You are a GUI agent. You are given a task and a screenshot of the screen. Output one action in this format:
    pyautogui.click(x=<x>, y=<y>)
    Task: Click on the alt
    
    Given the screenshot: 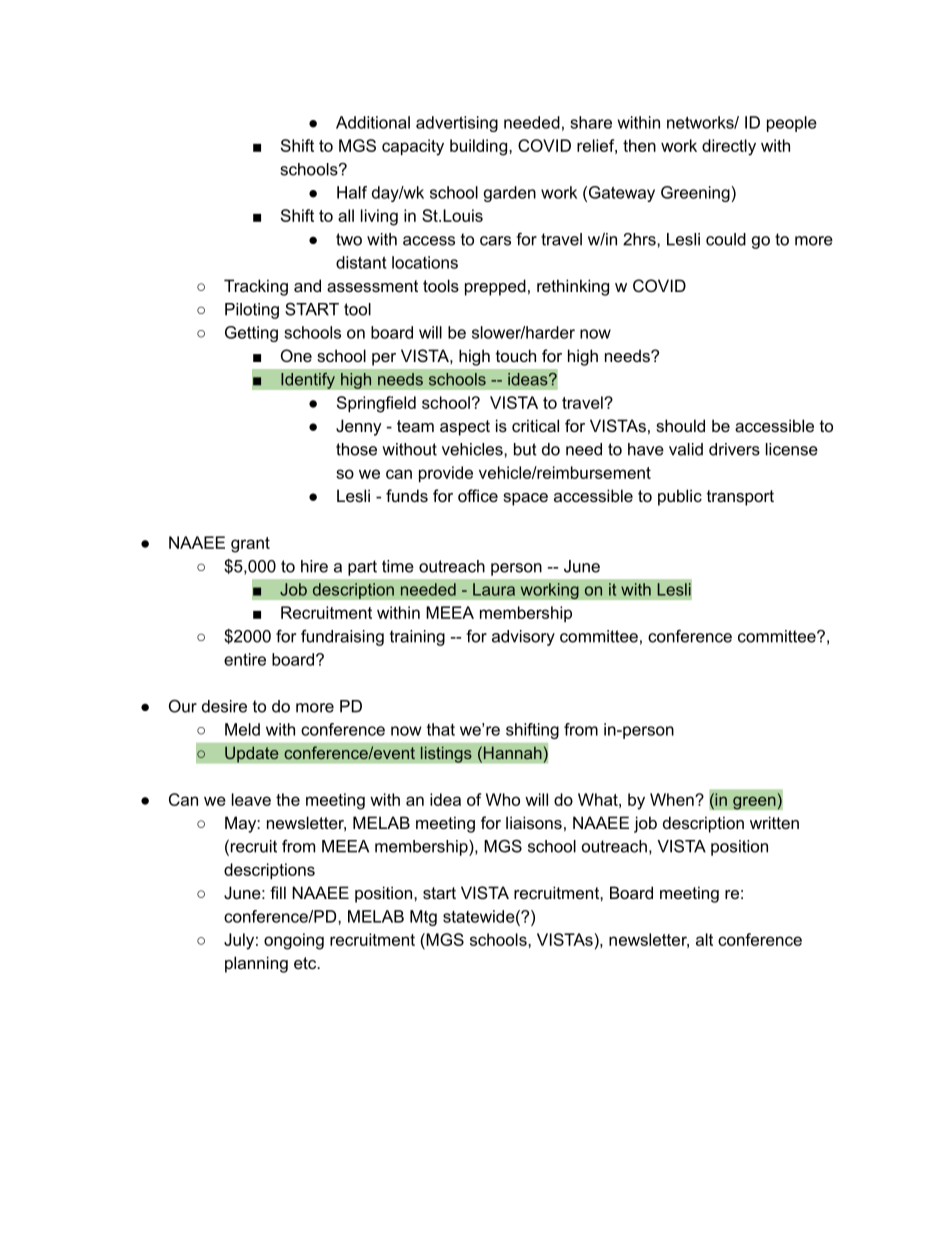 What is the action you would take?
    pyautogui.click(x=704, y=939)
